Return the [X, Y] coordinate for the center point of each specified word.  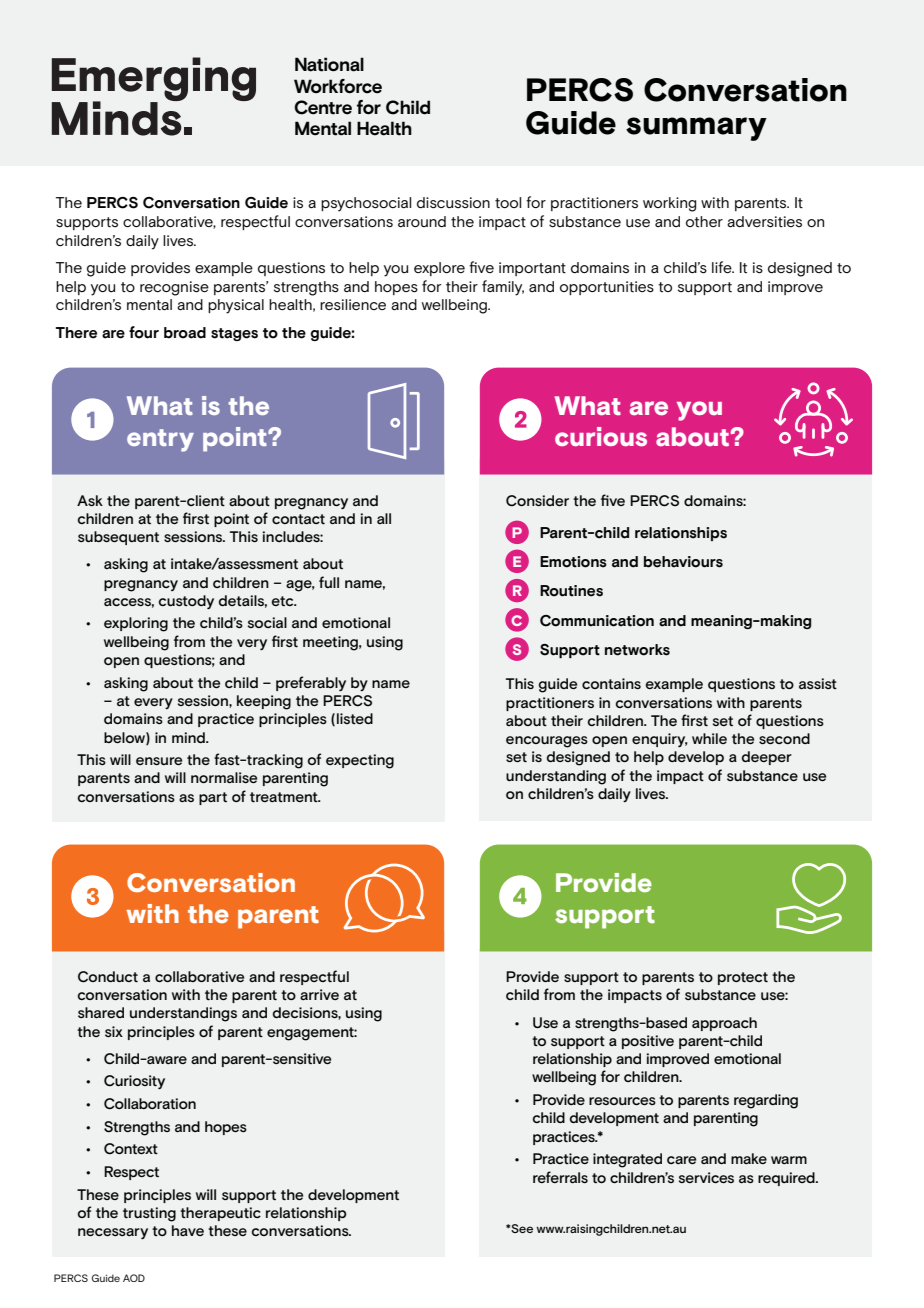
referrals [560, 1177]
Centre [323, 107]
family [503, 288]
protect [743, 978]
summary [696, 129]
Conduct [108, 977]
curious [601, 436]
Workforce [338, 86]
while [709, 738]
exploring [136, 624]
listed [355, 718]
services [706, 1177]
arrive [319, 994]
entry [160, 440]
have [188, 1230]
